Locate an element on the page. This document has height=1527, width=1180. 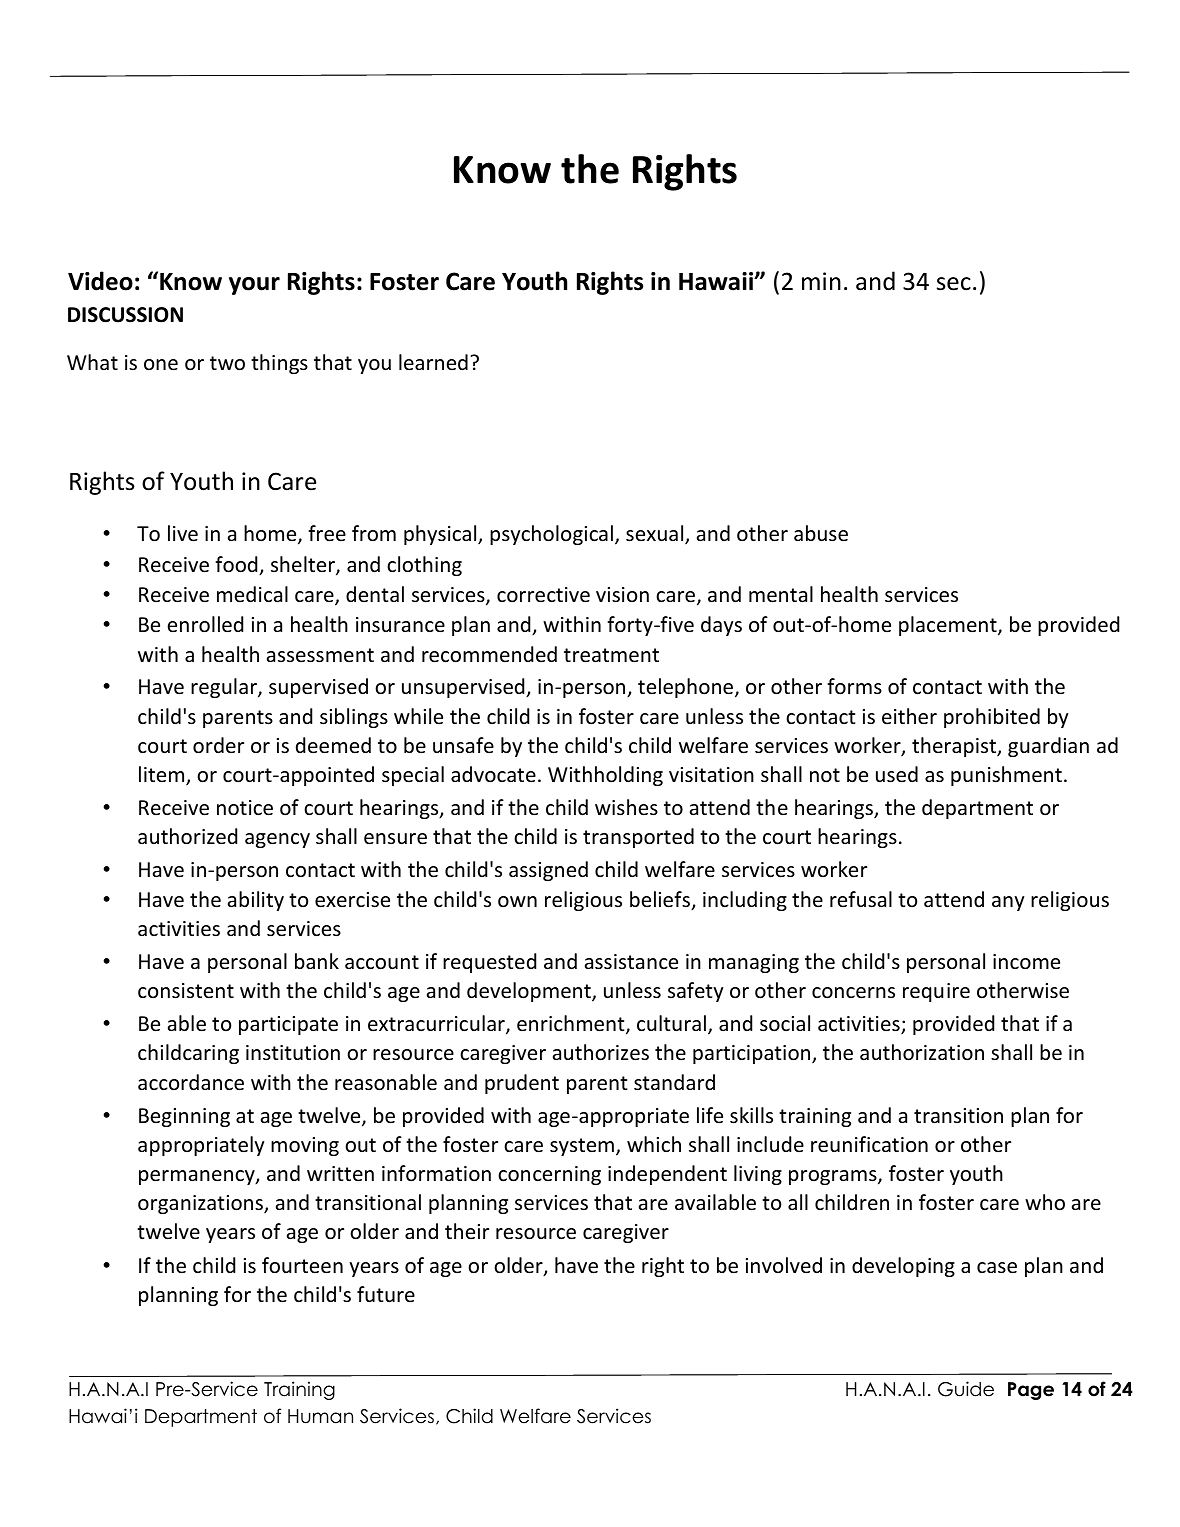
your is located at coordinates (254, 286).
